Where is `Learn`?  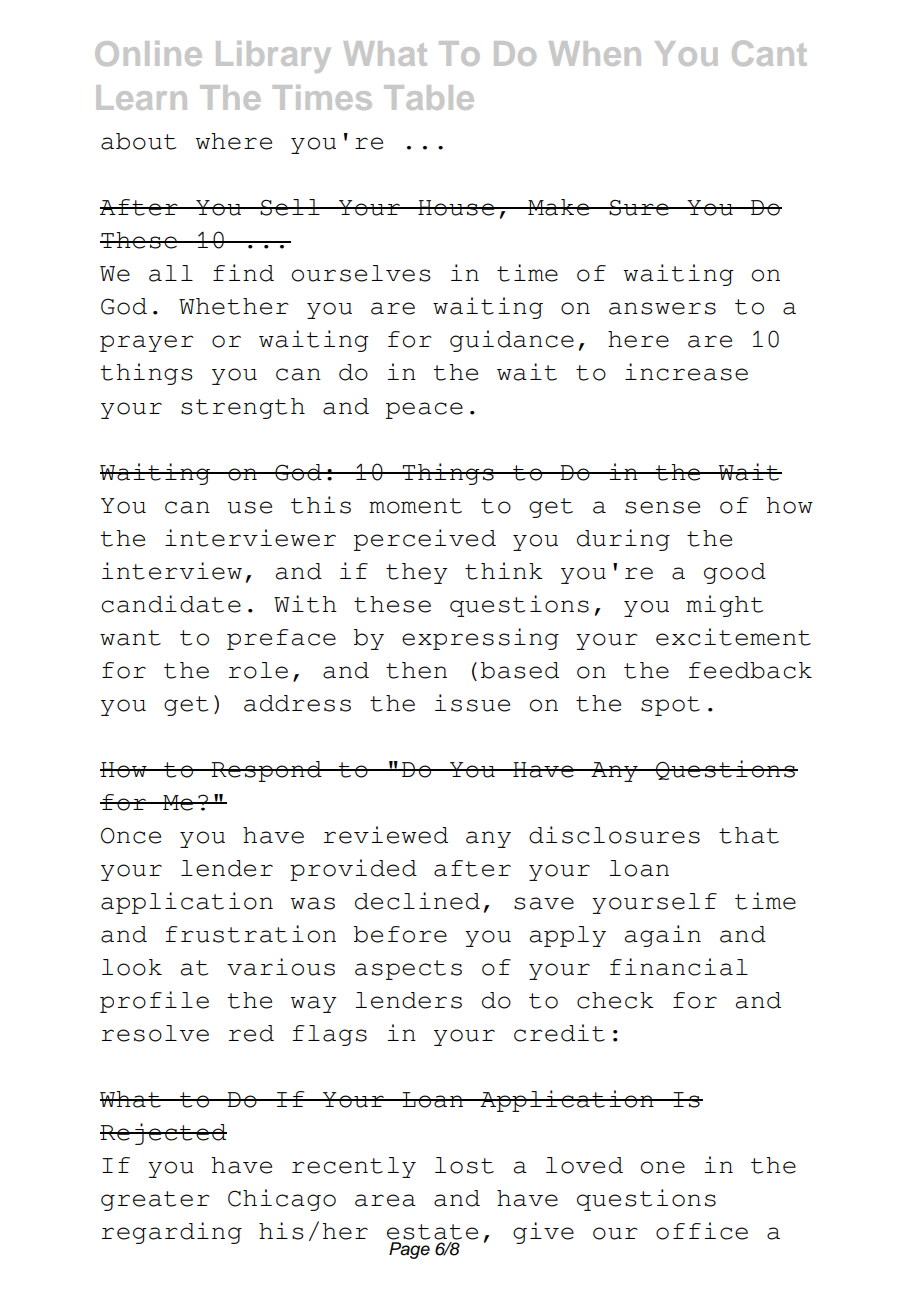 Learn is located at coordinates (141, 97).
